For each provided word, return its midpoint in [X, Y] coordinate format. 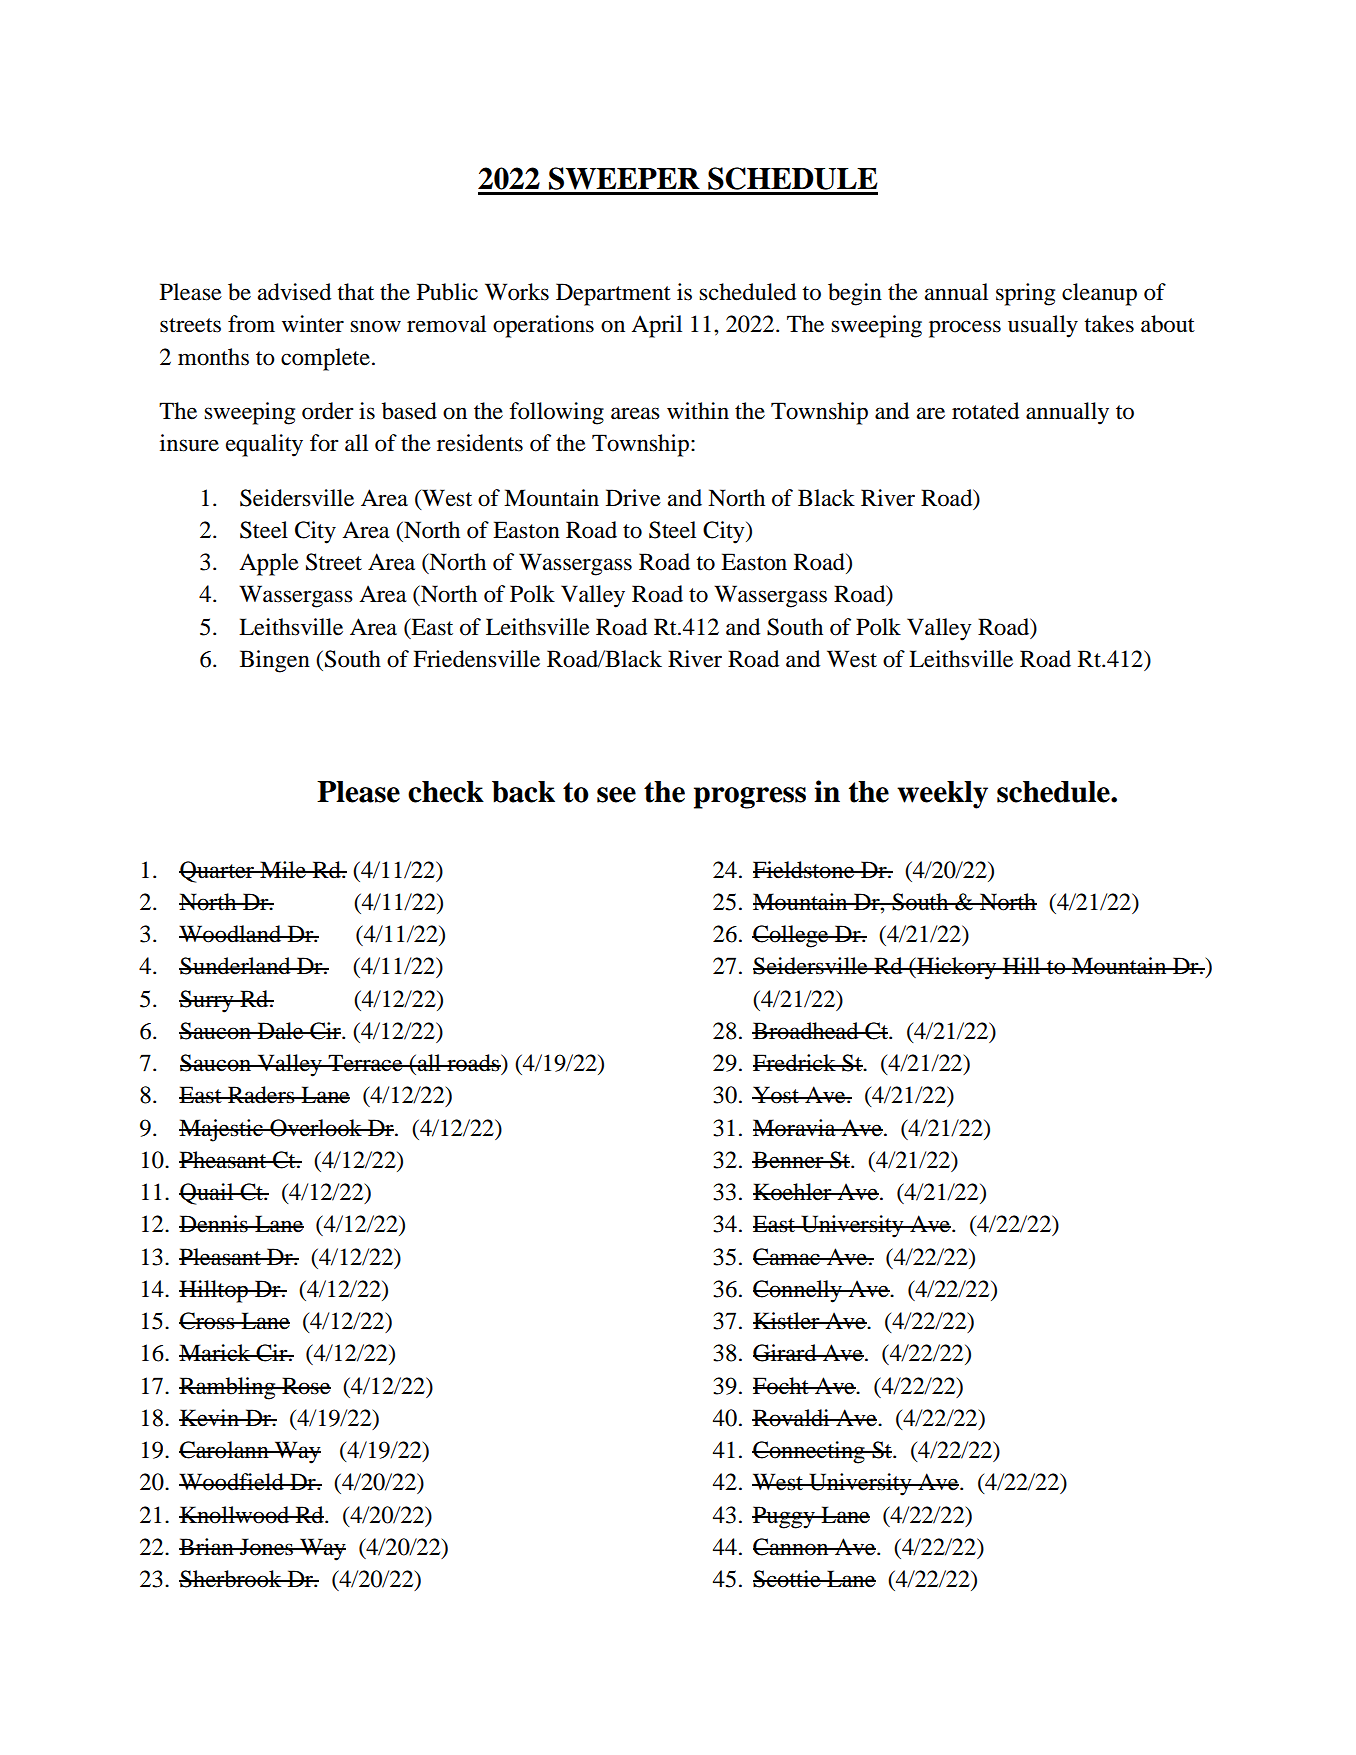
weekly [942, 795]
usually [1043, 326]
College [791, 936]
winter [313, 324]
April [656, 326]
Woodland [231, 934]
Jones [266, 1547]
